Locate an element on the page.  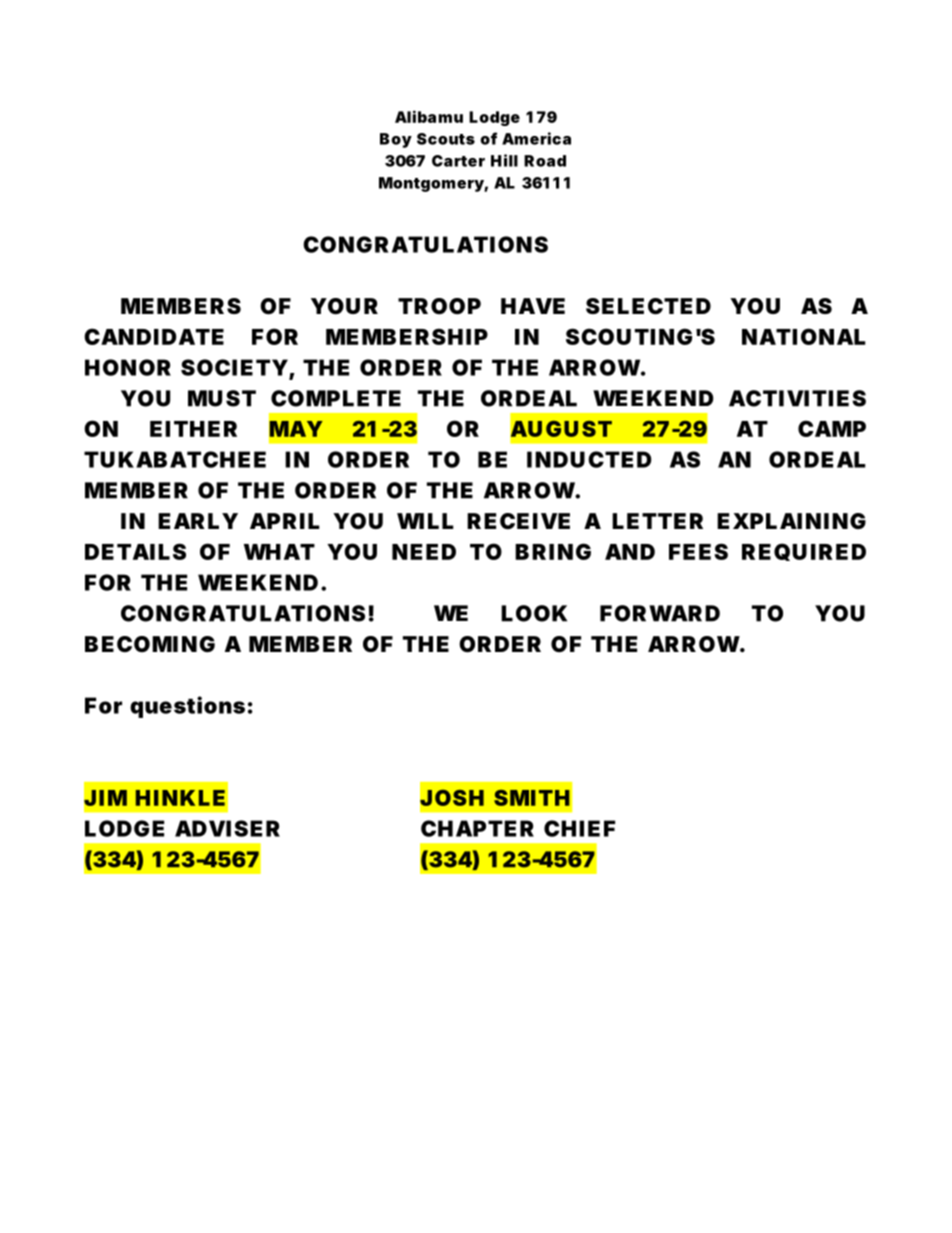
RECEIVE is located at coordinates (518, 521).
